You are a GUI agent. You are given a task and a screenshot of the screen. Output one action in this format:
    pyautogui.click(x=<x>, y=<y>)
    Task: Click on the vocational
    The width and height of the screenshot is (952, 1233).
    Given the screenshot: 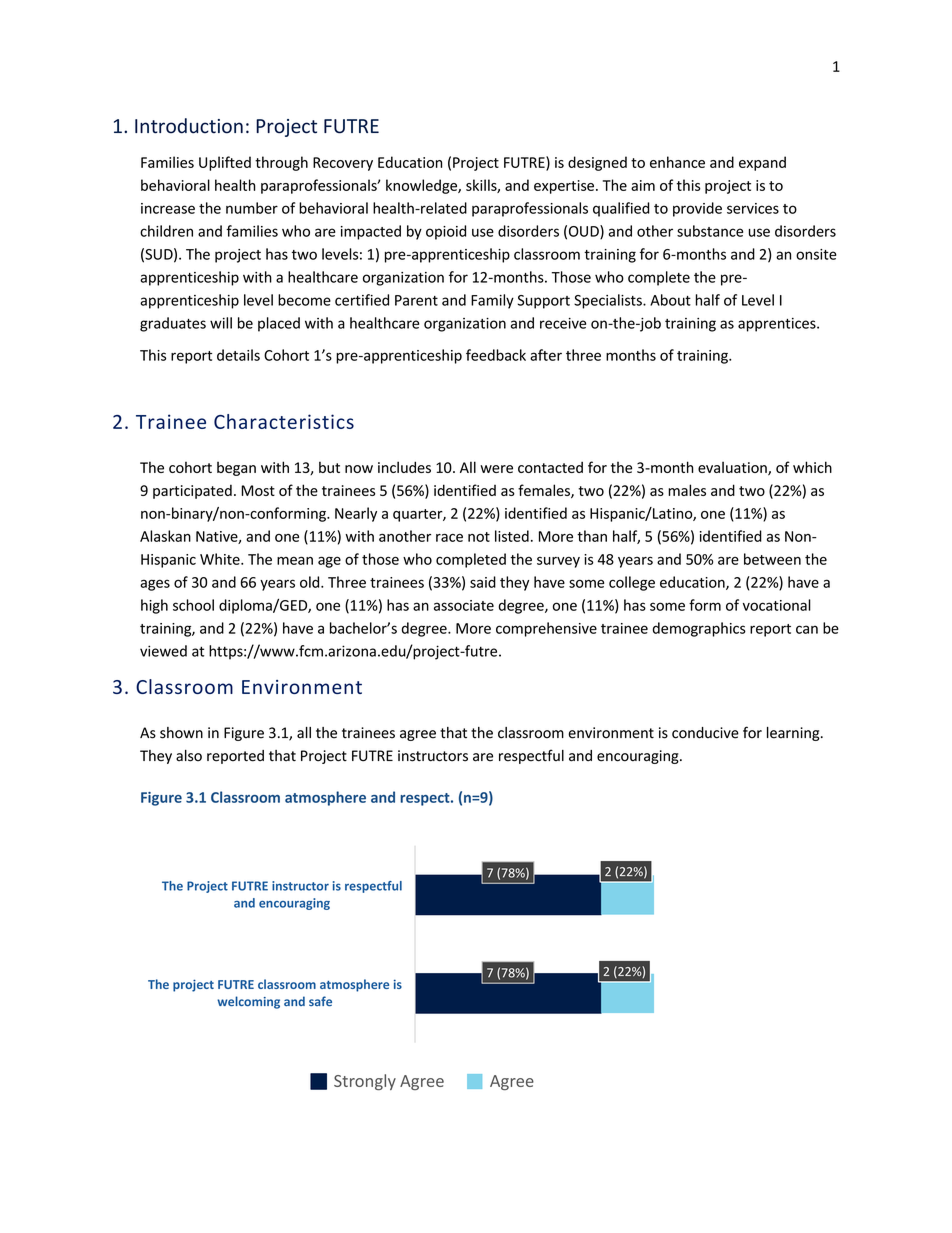 What is the action you would take?
    pyautogui.click(x=777, y=605)
